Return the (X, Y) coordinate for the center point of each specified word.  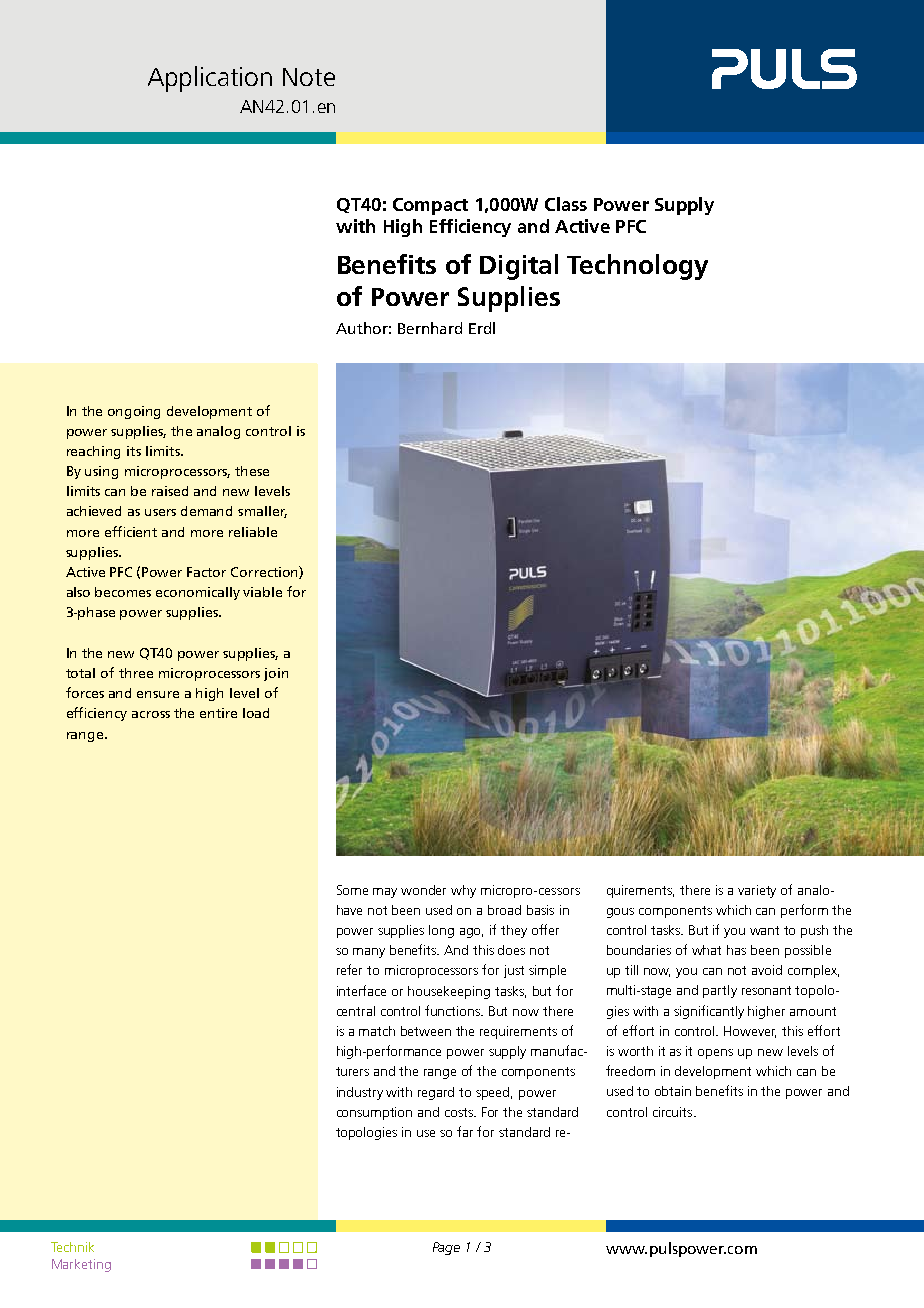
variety (757, 891)
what (706, 950)
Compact (430, 206)
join (276, 674)
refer (349, 969)
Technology (637, 267)
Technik (72, 1247)
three (136, 673)
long (441, 931)
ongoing (134, 412)
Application (210, 79)
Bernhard (430, 328)
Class (566, 204)
